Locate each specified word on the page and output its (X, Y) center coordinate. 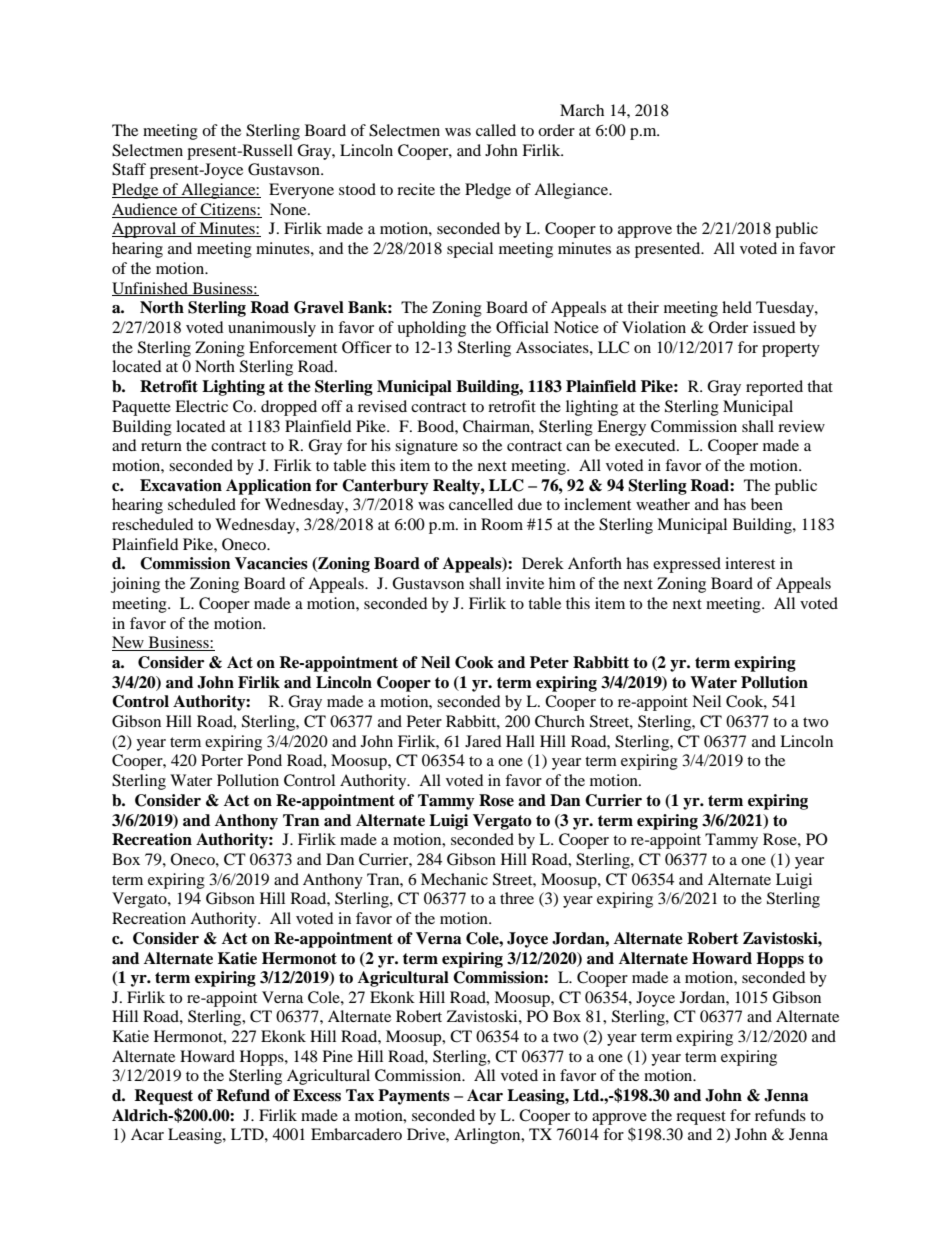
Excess (317, 1095)
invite (525, 583)
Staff (129, 169)
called (496, 130)
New (129, 643)
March (582, 110)
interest (750, 563)
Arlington (488, 1136)
